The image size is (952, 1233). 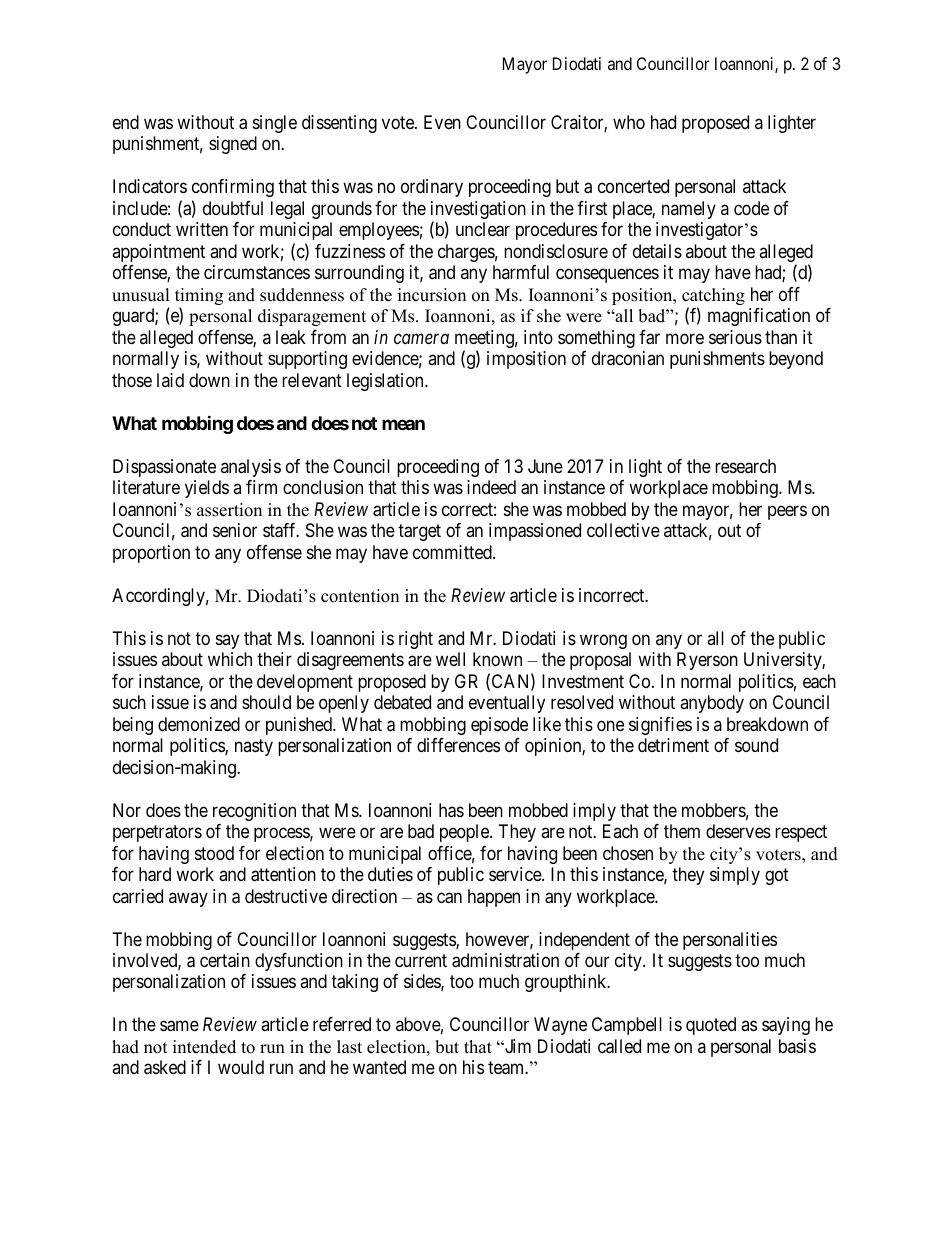 I want to click on camera, so click(x=421, y=339).
